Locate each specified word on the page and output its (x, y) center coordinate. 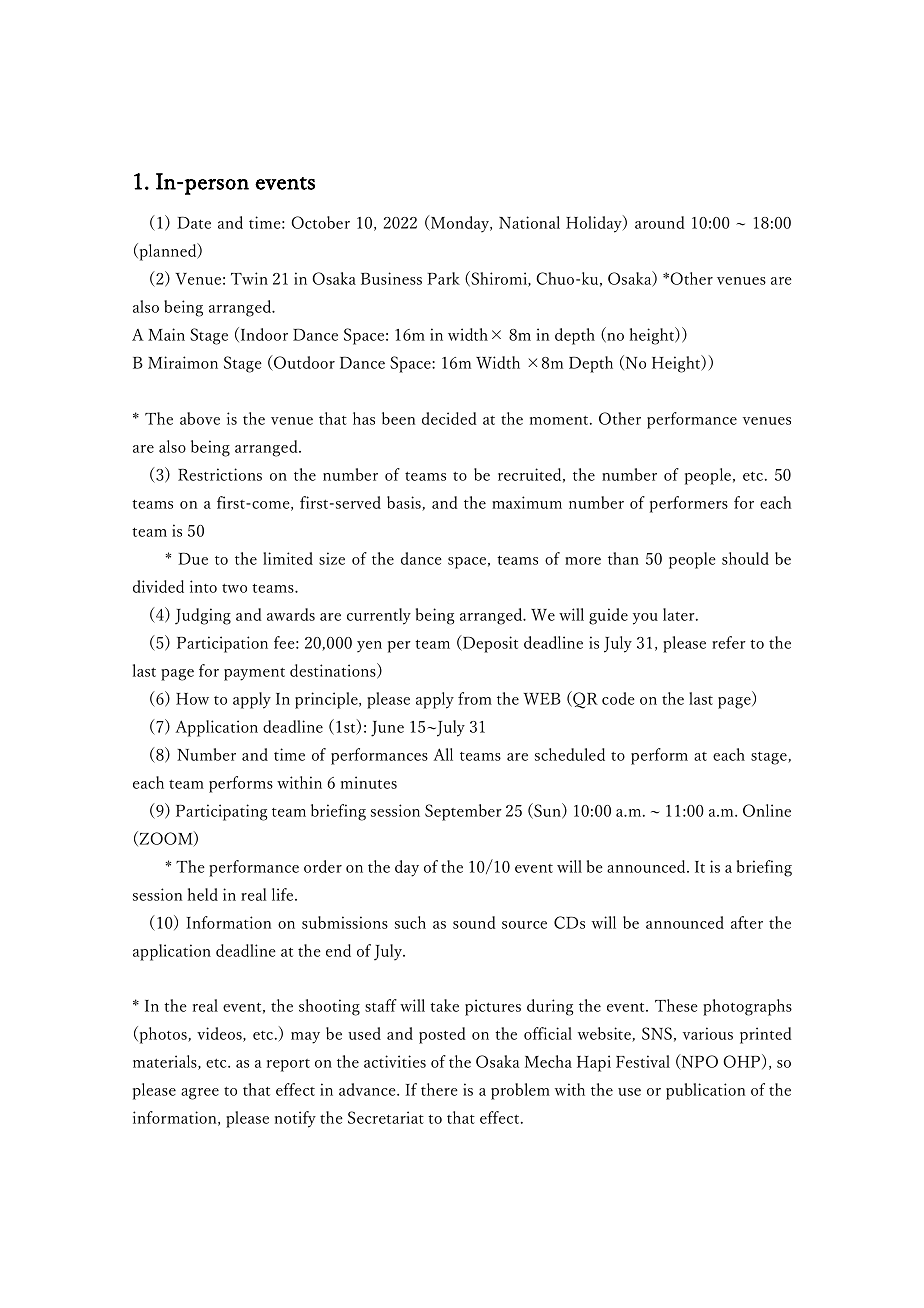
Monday (460, 223)
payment (254, 674)
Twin (249, 278)
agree (200, 1094)
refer (729, 642)
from (475, 698)
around (660, 222)
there (439, 1089)
